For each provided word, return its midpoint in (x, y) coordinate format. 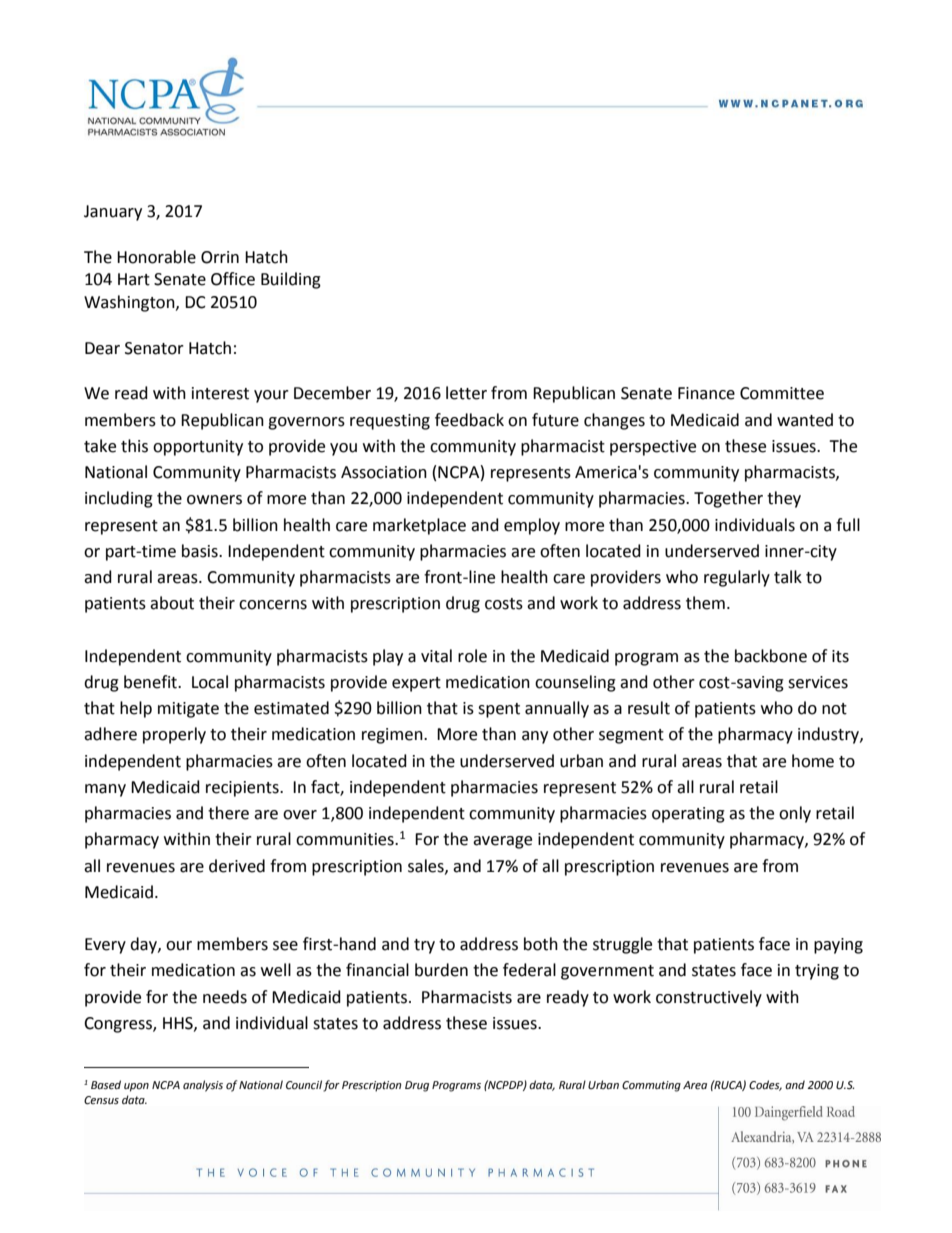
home (813, 761)
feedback (469, 420)
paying (838, 946)
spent (499, 710)
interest (220, 393)
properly (174, 735)
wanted (805, 420)
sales (427, 866)
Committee (782, 393)
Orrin (220, 257)
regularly (737, 578)
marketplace (419, 526)
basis (201, 551)
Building (291, 280)
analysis (203, 1086)
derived (237, 866)
